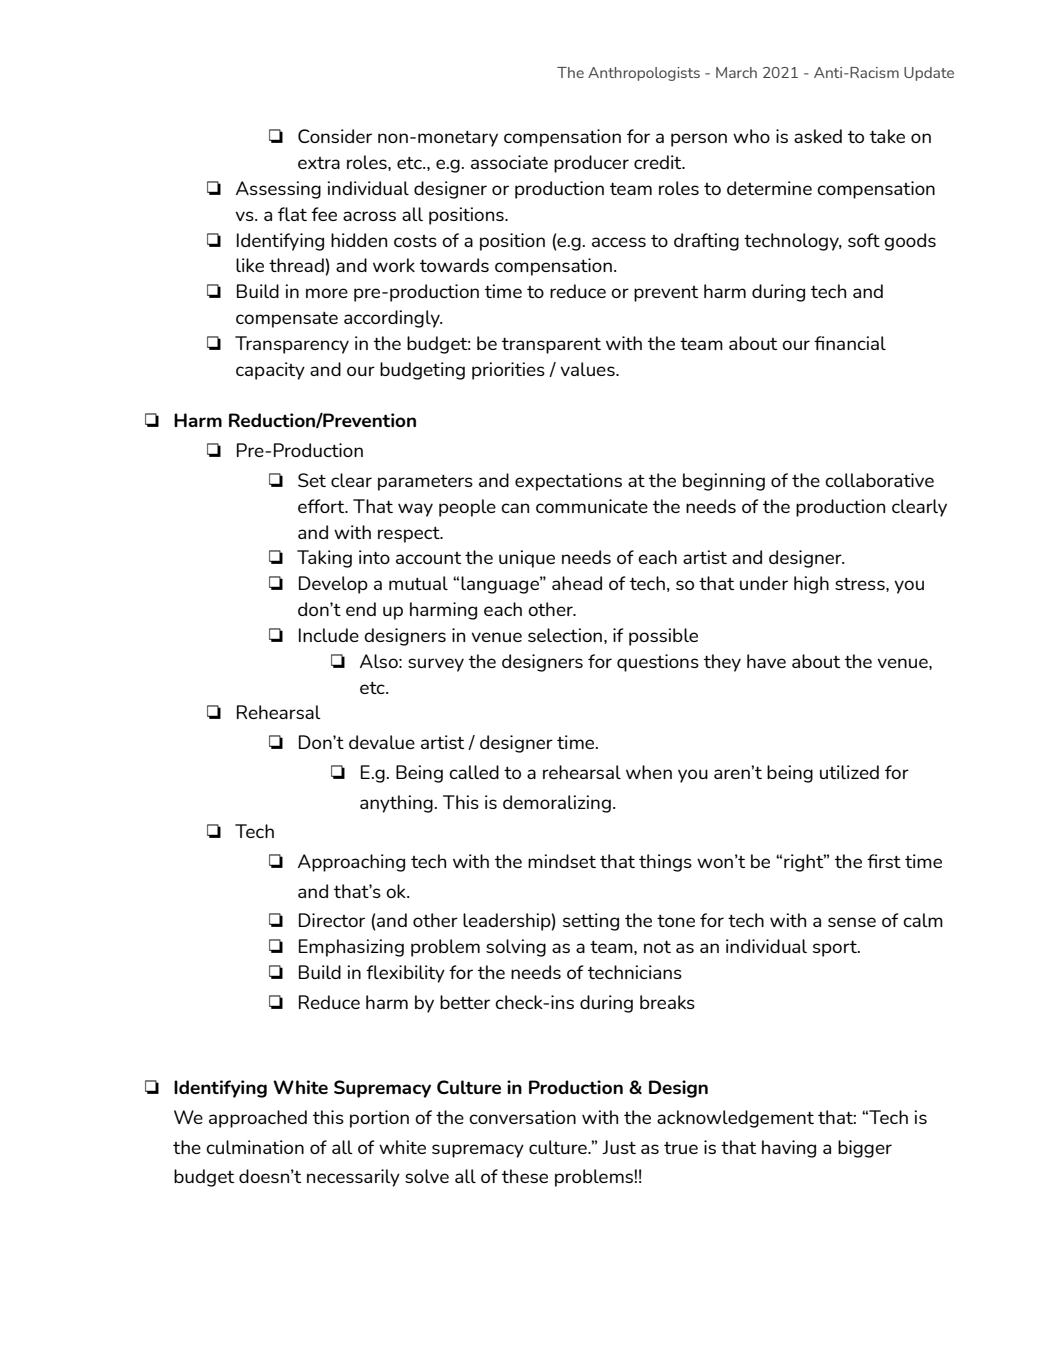 The image size is (1054, 1364). What do you see at coordinates (353, 1178) in the page?
I see `necessarily` at bounding box center [353, 1178].
